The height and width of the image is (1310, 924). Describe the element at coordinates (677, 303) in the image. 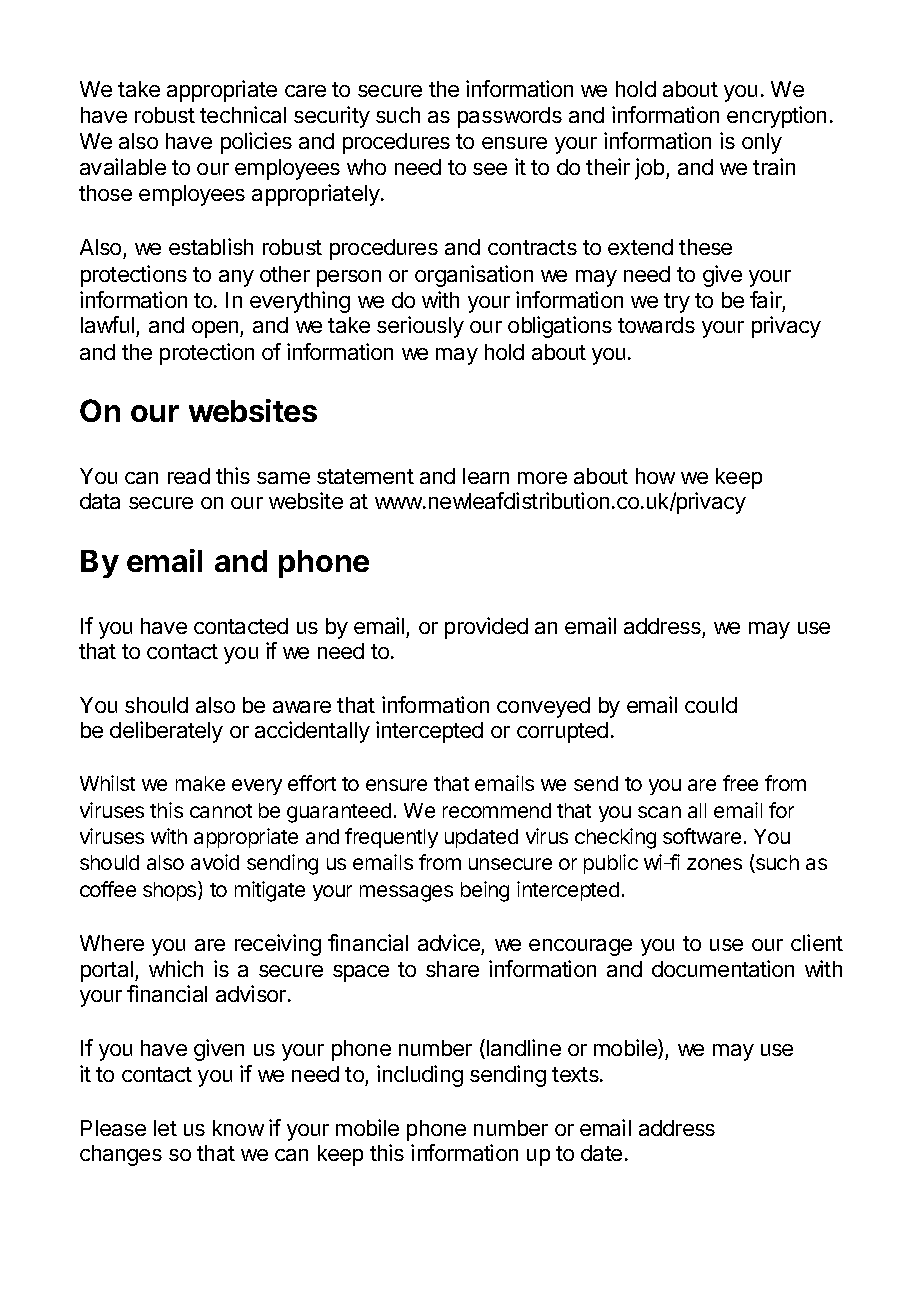

I see `try` at that location.
